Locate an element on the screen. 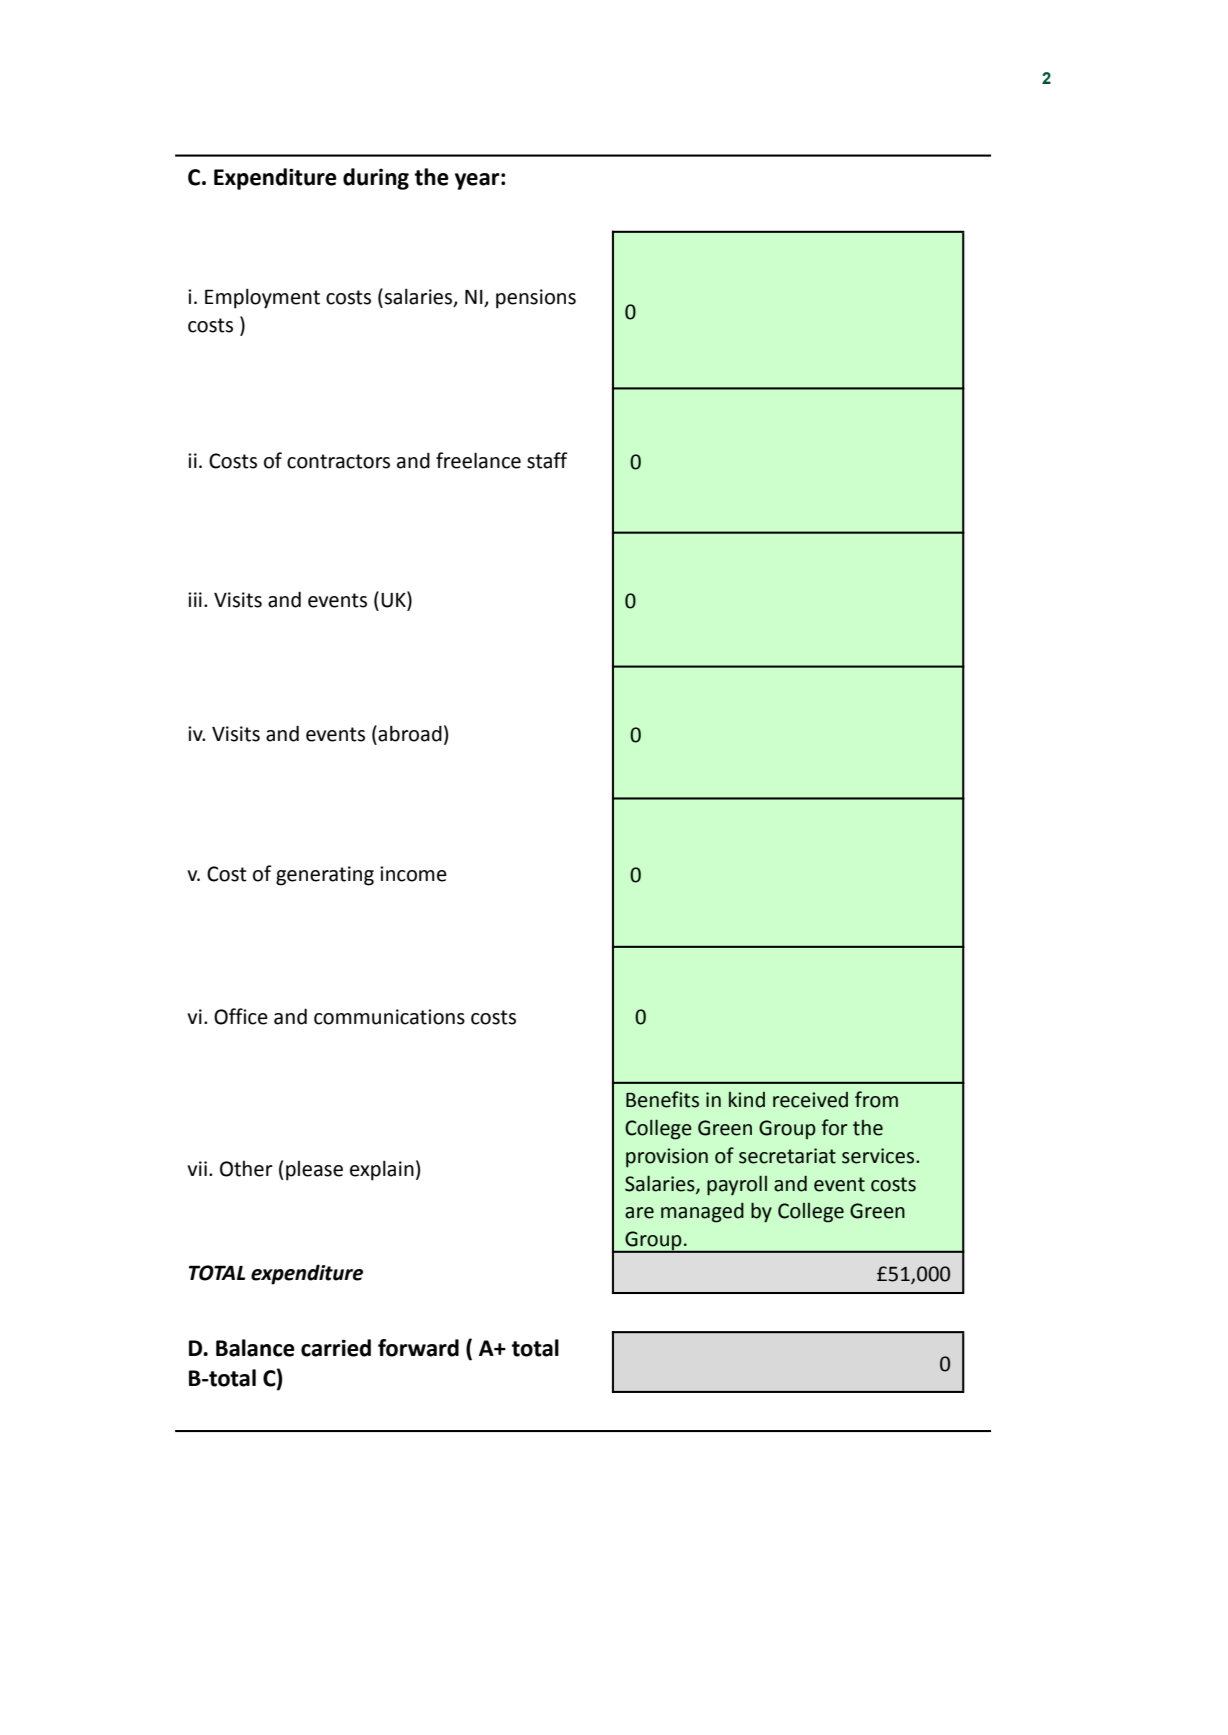 This screenshot has width=1228, height=1735. income is located at coordinates (413, 874).
